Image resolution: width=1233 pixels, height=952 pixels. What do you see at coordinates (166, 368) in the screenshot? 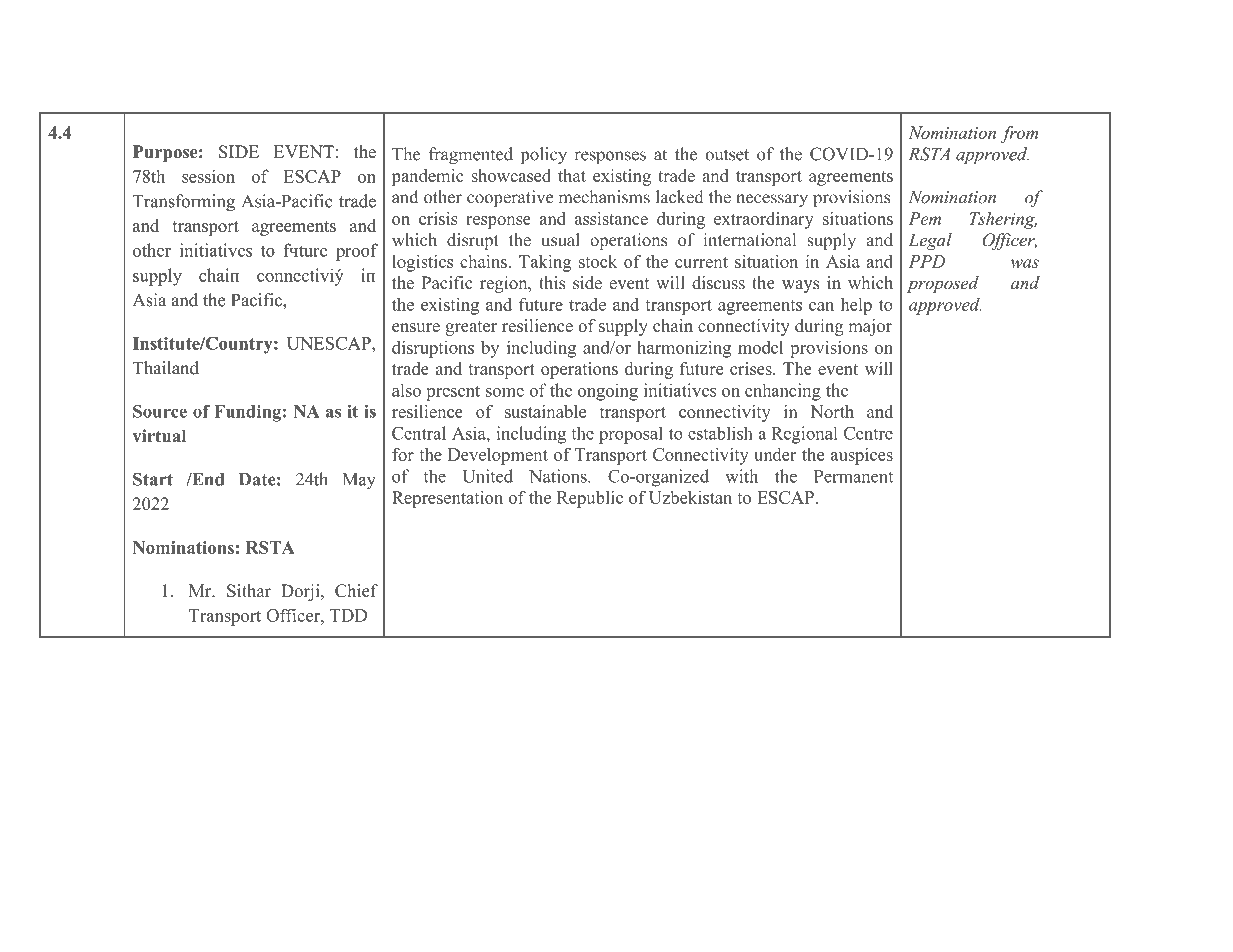
I see `Thailand` at bounding box center [166, 368].
